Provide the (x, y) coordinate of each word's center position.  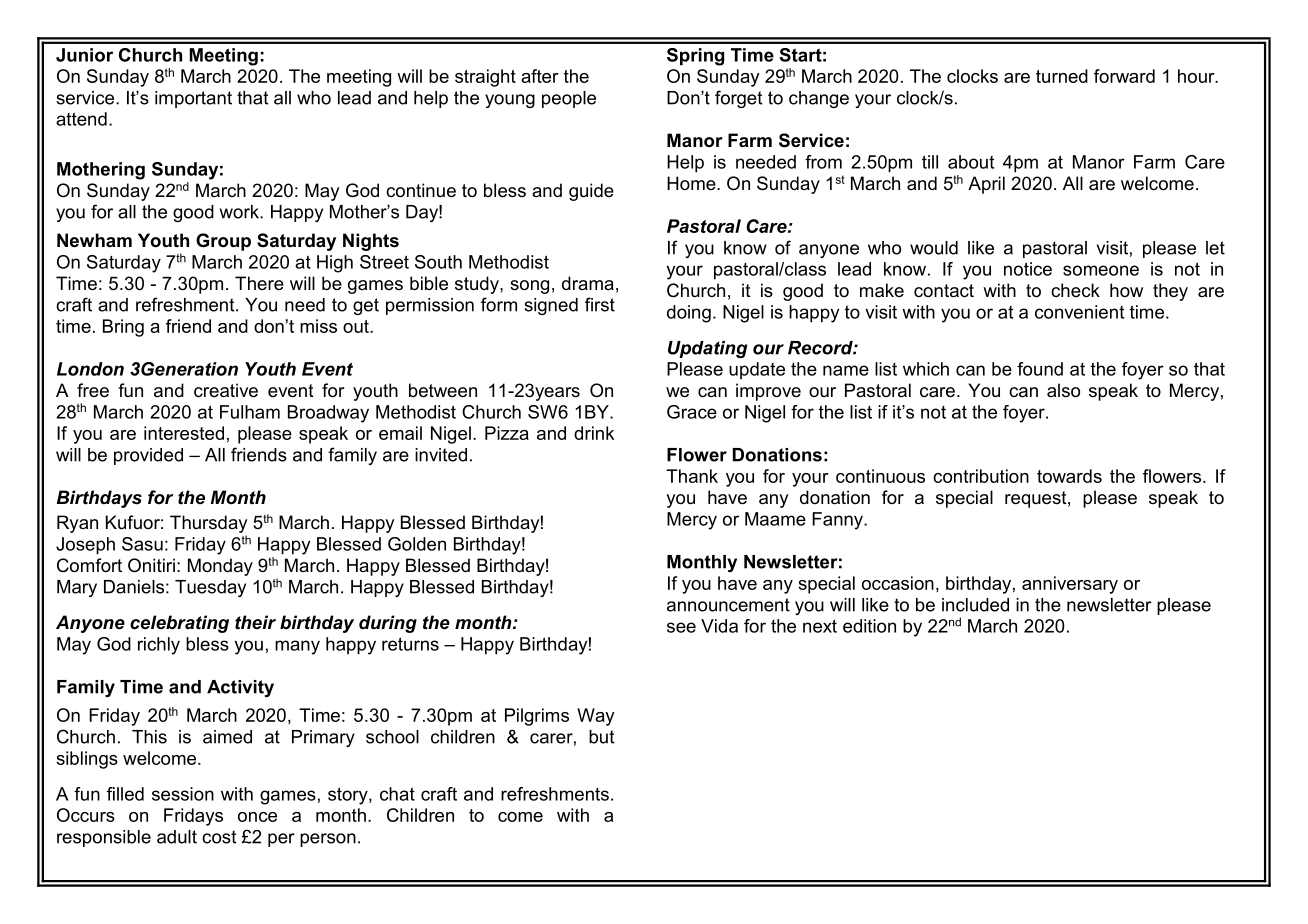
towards (1069, 476)
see (681, 627)
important (193, 99)
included (975, 605)
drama (588, 283)
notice (1028, 269)
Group (223, 242)
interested (184, 433)
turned (1062, 76)
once (257, 817)
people (569, 99)
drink (594, 433)
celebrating (179, 624)
